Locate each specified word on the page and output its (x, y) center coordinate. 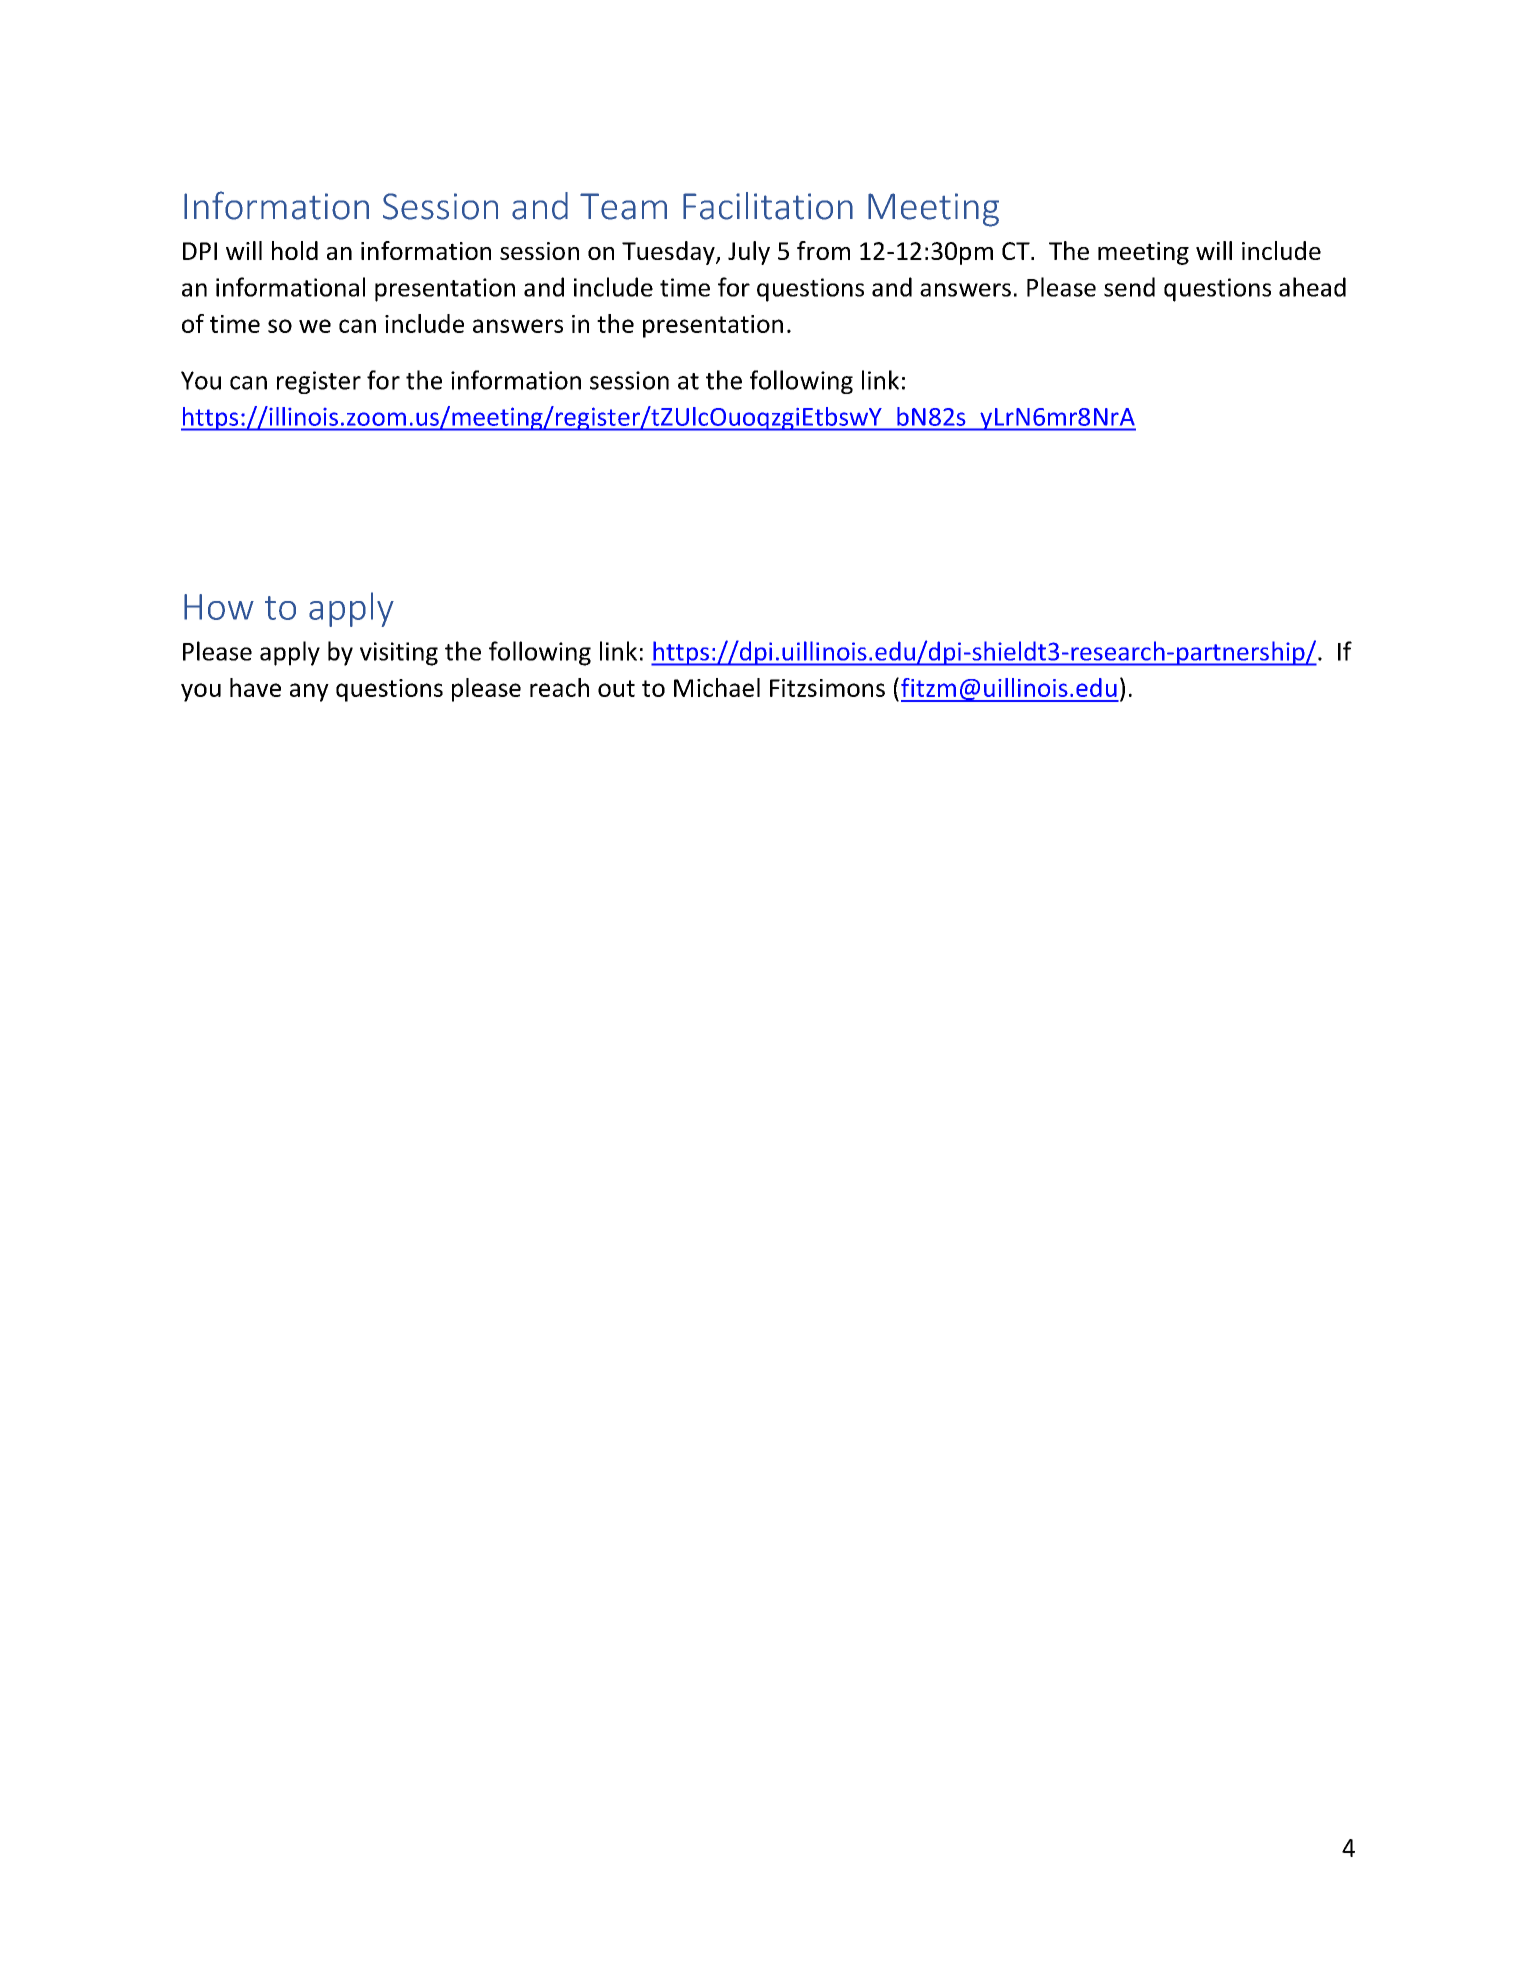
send (1129, 287)
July (749, 253)
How (219, 607)
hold (295, 250)
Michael (717, 687)
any (309, 692)
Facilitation (768, 206)
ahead (1312, 287)
